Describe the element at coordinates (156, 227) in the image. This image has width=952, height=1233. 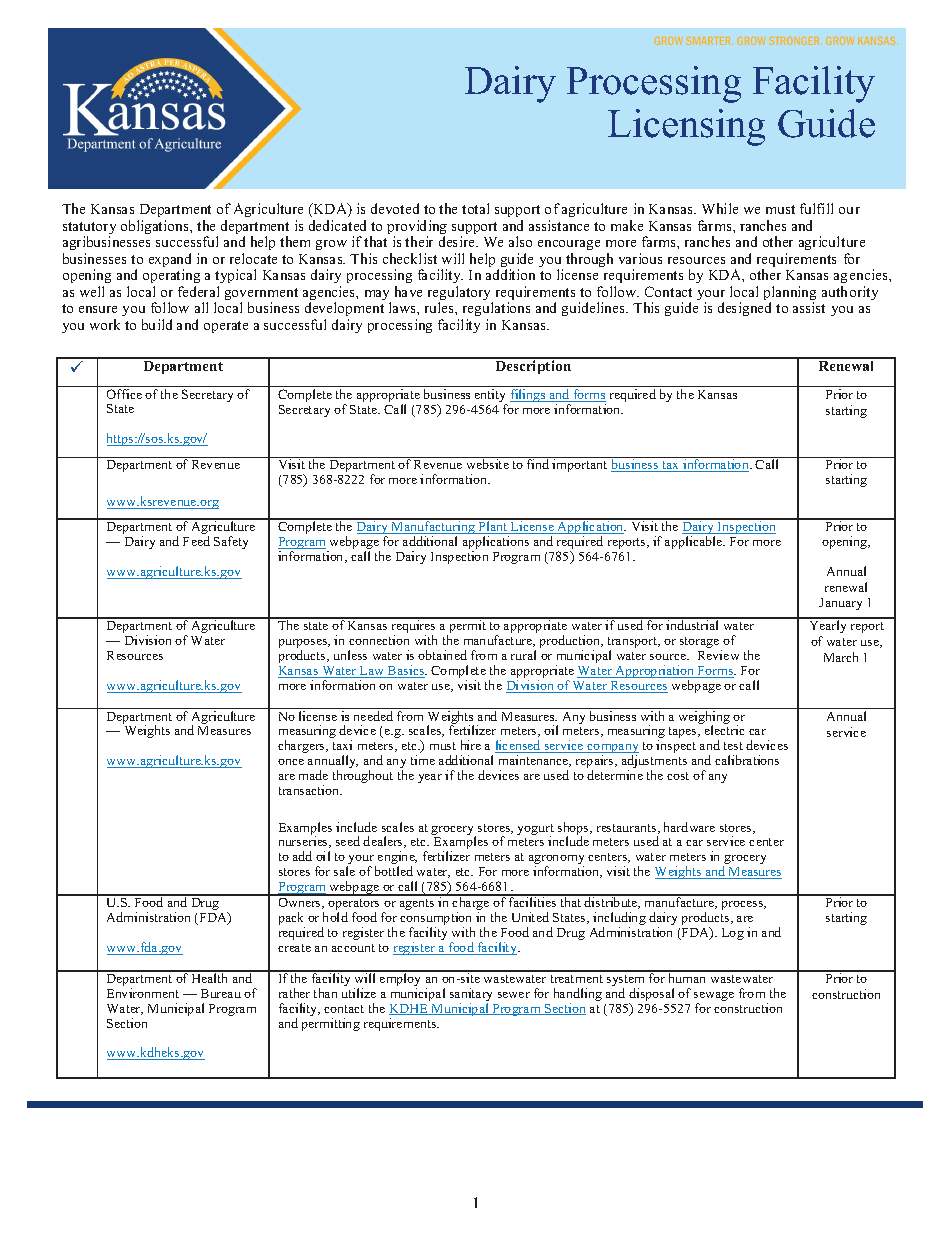
I see `obligations` at that location.
